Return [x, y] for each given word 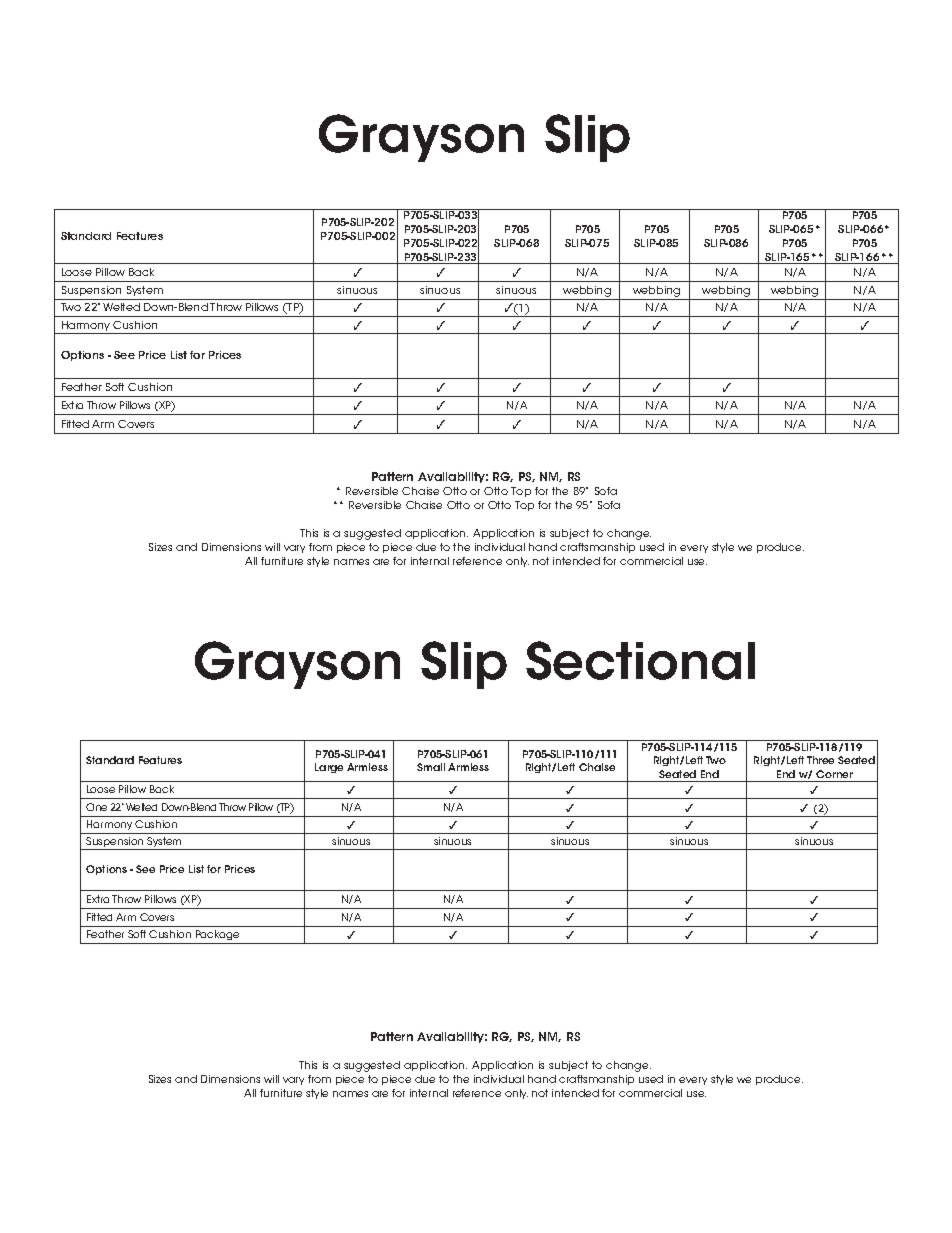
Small [431, 767]
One [96, 807]
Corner [834, 774]
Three [820, 760]
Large [329, 768]
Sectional [640, 660]
